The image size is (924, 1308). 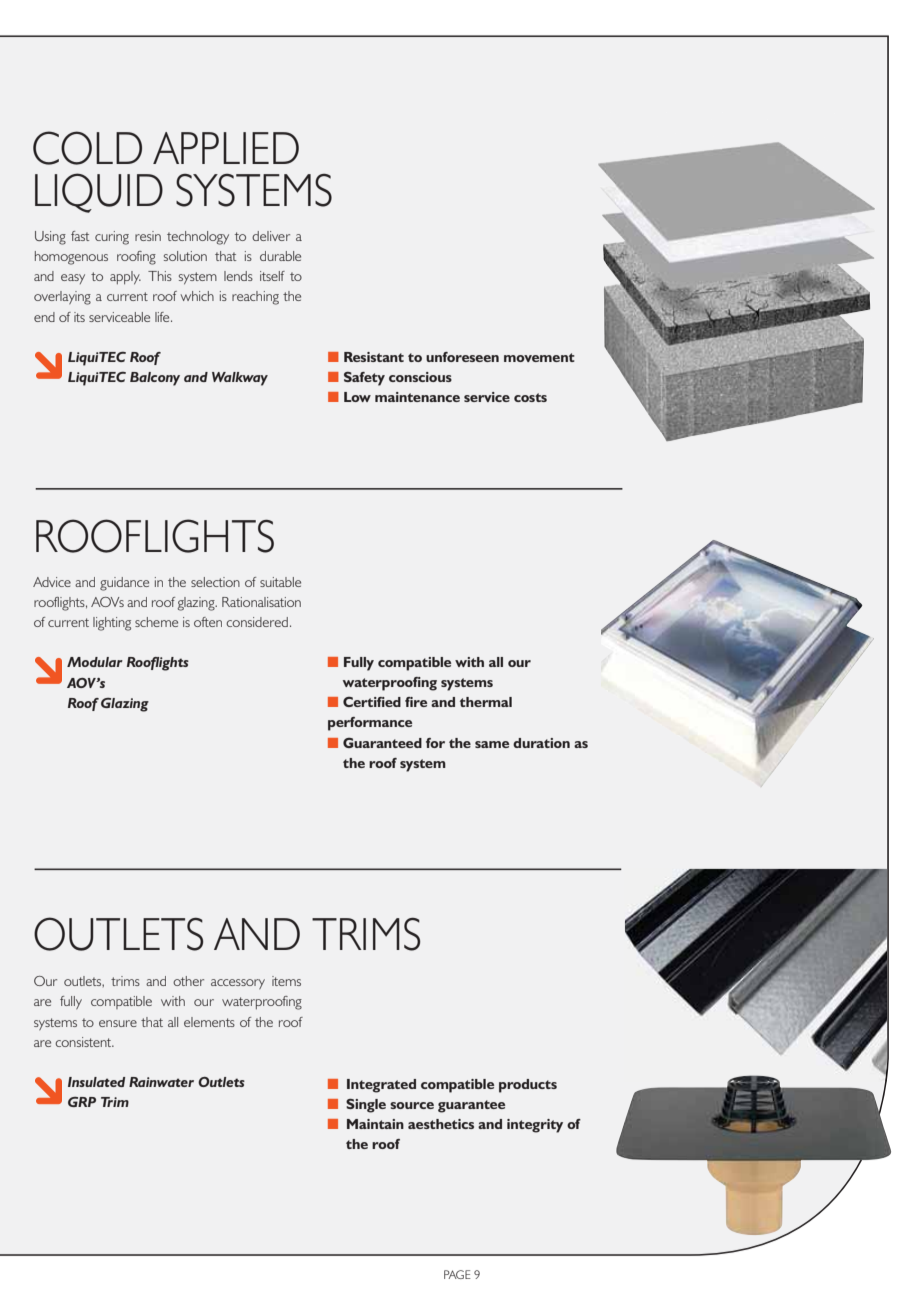 What do you see at coordinates (486, 702) in the document?
I see `thermal` at bounding box center [486, 702].
